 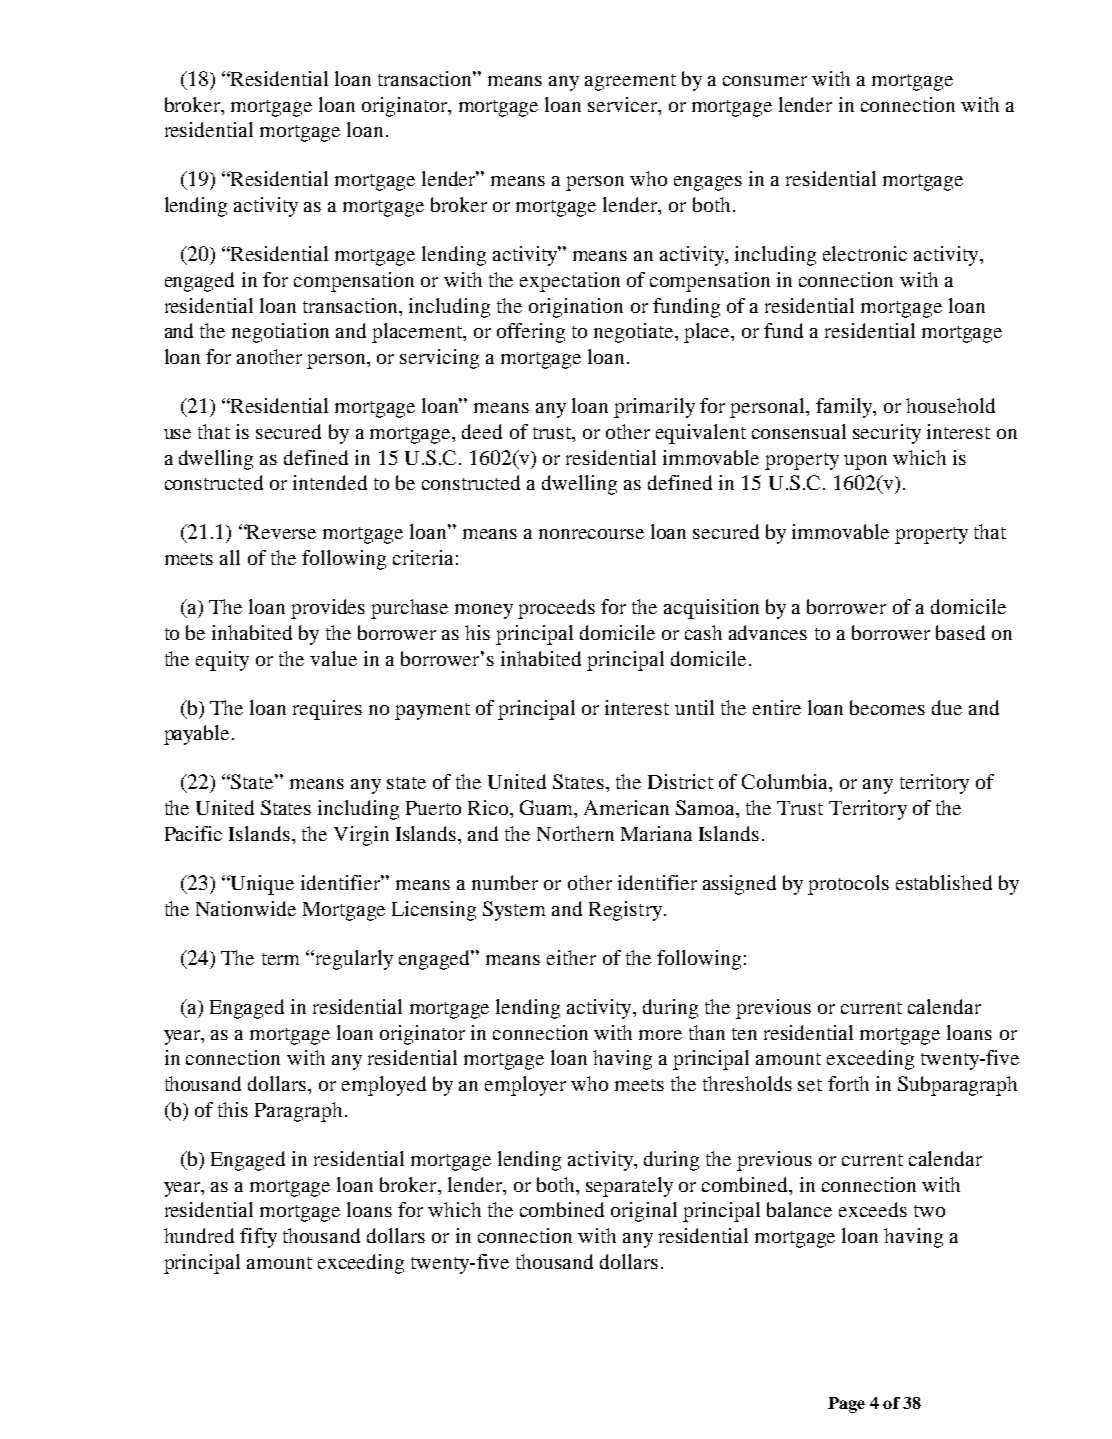 I want to click on protocols, so click(x=848, y=885).
